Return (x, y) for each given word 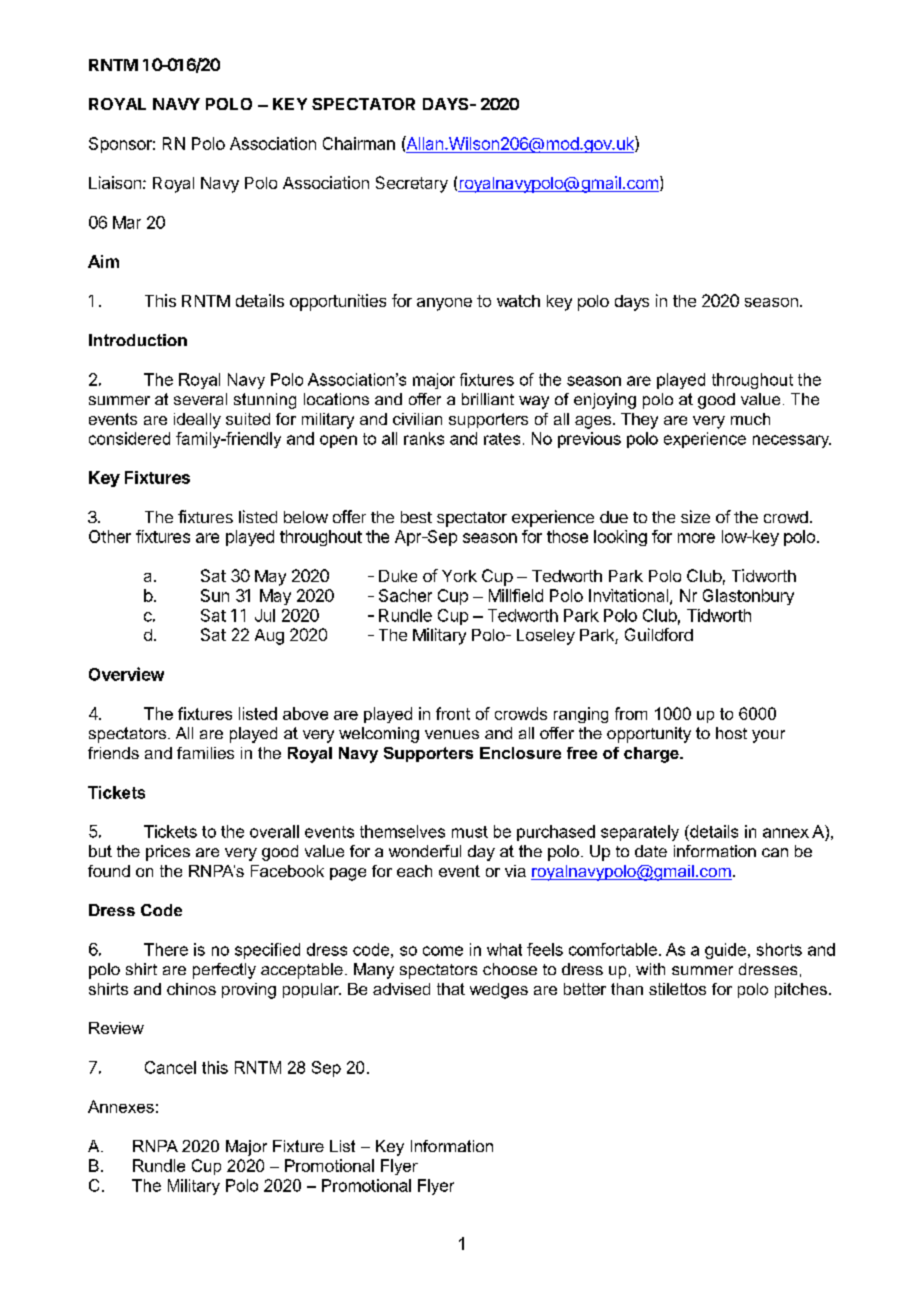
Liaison (115, 182)
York (459, 576)
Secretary (412, 184)
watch (518, 301)
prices (168, 853)
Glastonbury (748, 597)
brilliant (488, 399)
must (470, 832)
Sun (215, 595)
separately (640, 833)
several (200, 399)
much (750, 419)
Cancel (170, 1067)
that (451, 989)
